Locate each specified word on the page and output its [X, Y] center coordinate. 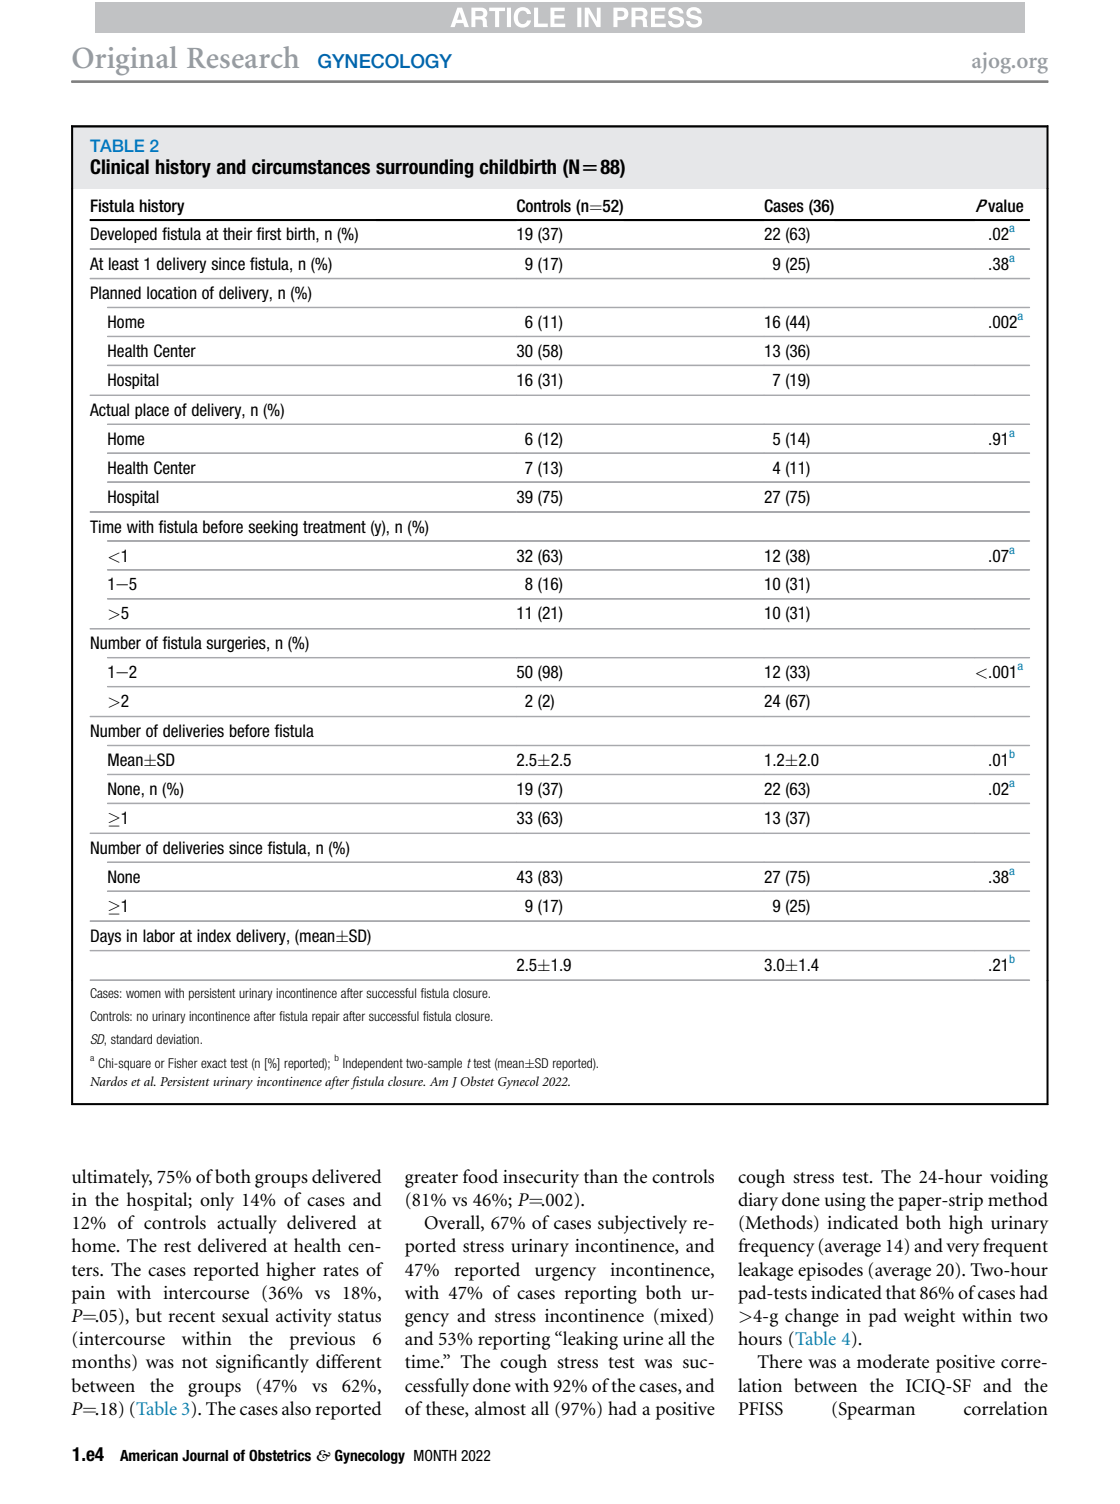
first [269, 234]
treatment [334, 527]
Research [243, 57]
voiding [1019, 1178]
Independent [373, 1064]
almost [500, 1408]
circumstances [311, 167]
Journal [205, 1456]
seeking [273, 528]
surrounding [425, 168]
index [214, 936]
